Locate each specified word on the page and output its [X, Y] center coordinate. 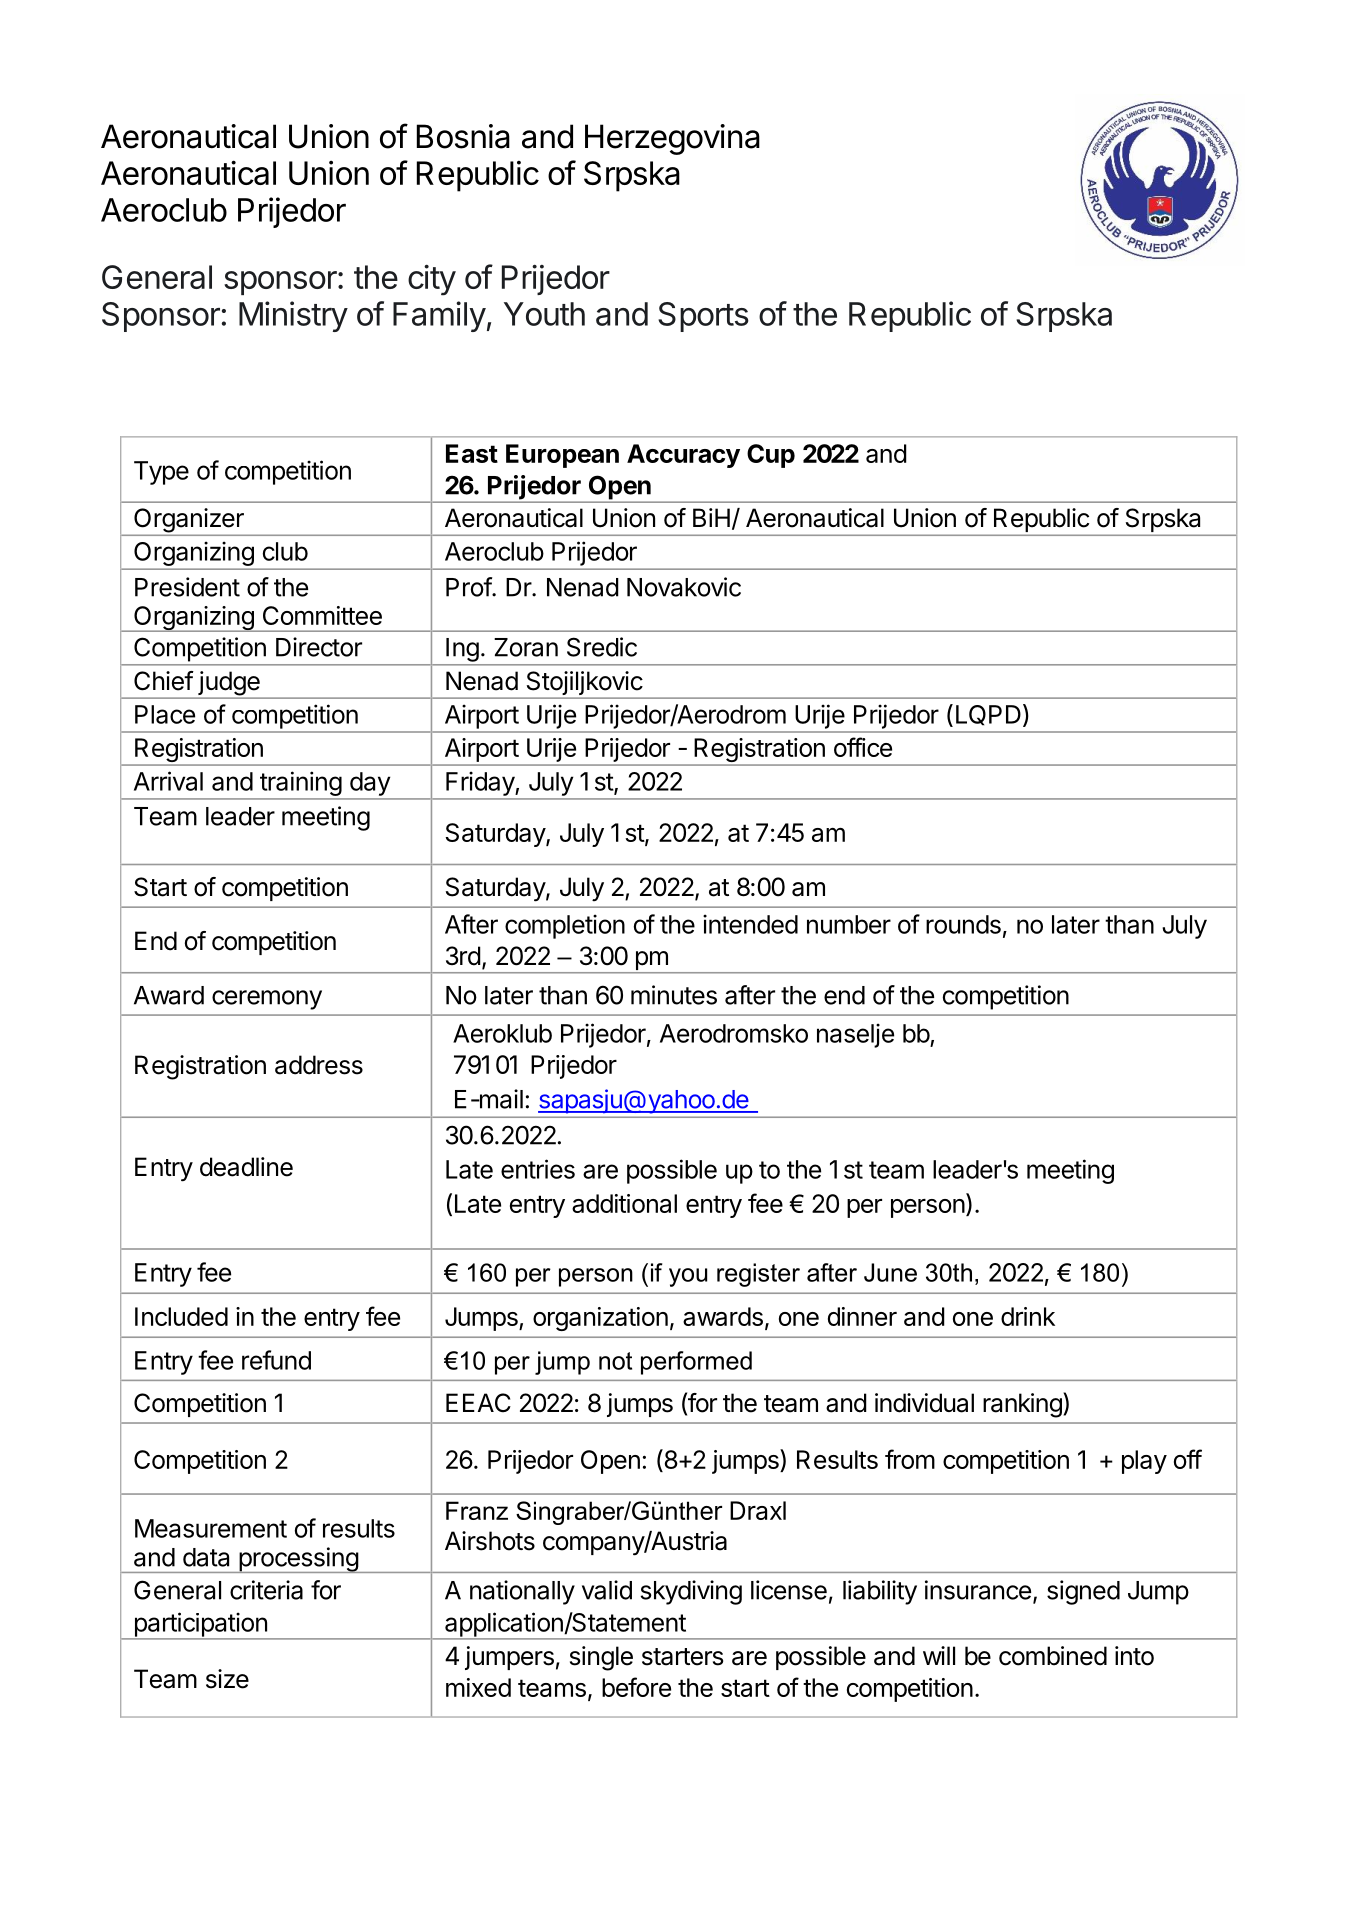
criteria [266, 1590]
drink [1028, 1316]
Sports [703, 317]
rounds [963, 924]
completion [565, 926]
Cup [771, 456]
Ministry [293, 316]
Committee [322, 615]
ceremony [267, 1000]
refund [276, 1360]
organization [600, 1319]
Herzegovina [672, 139]
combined [1053, 1656]
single [601, 1658]
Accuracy [683, 456]
